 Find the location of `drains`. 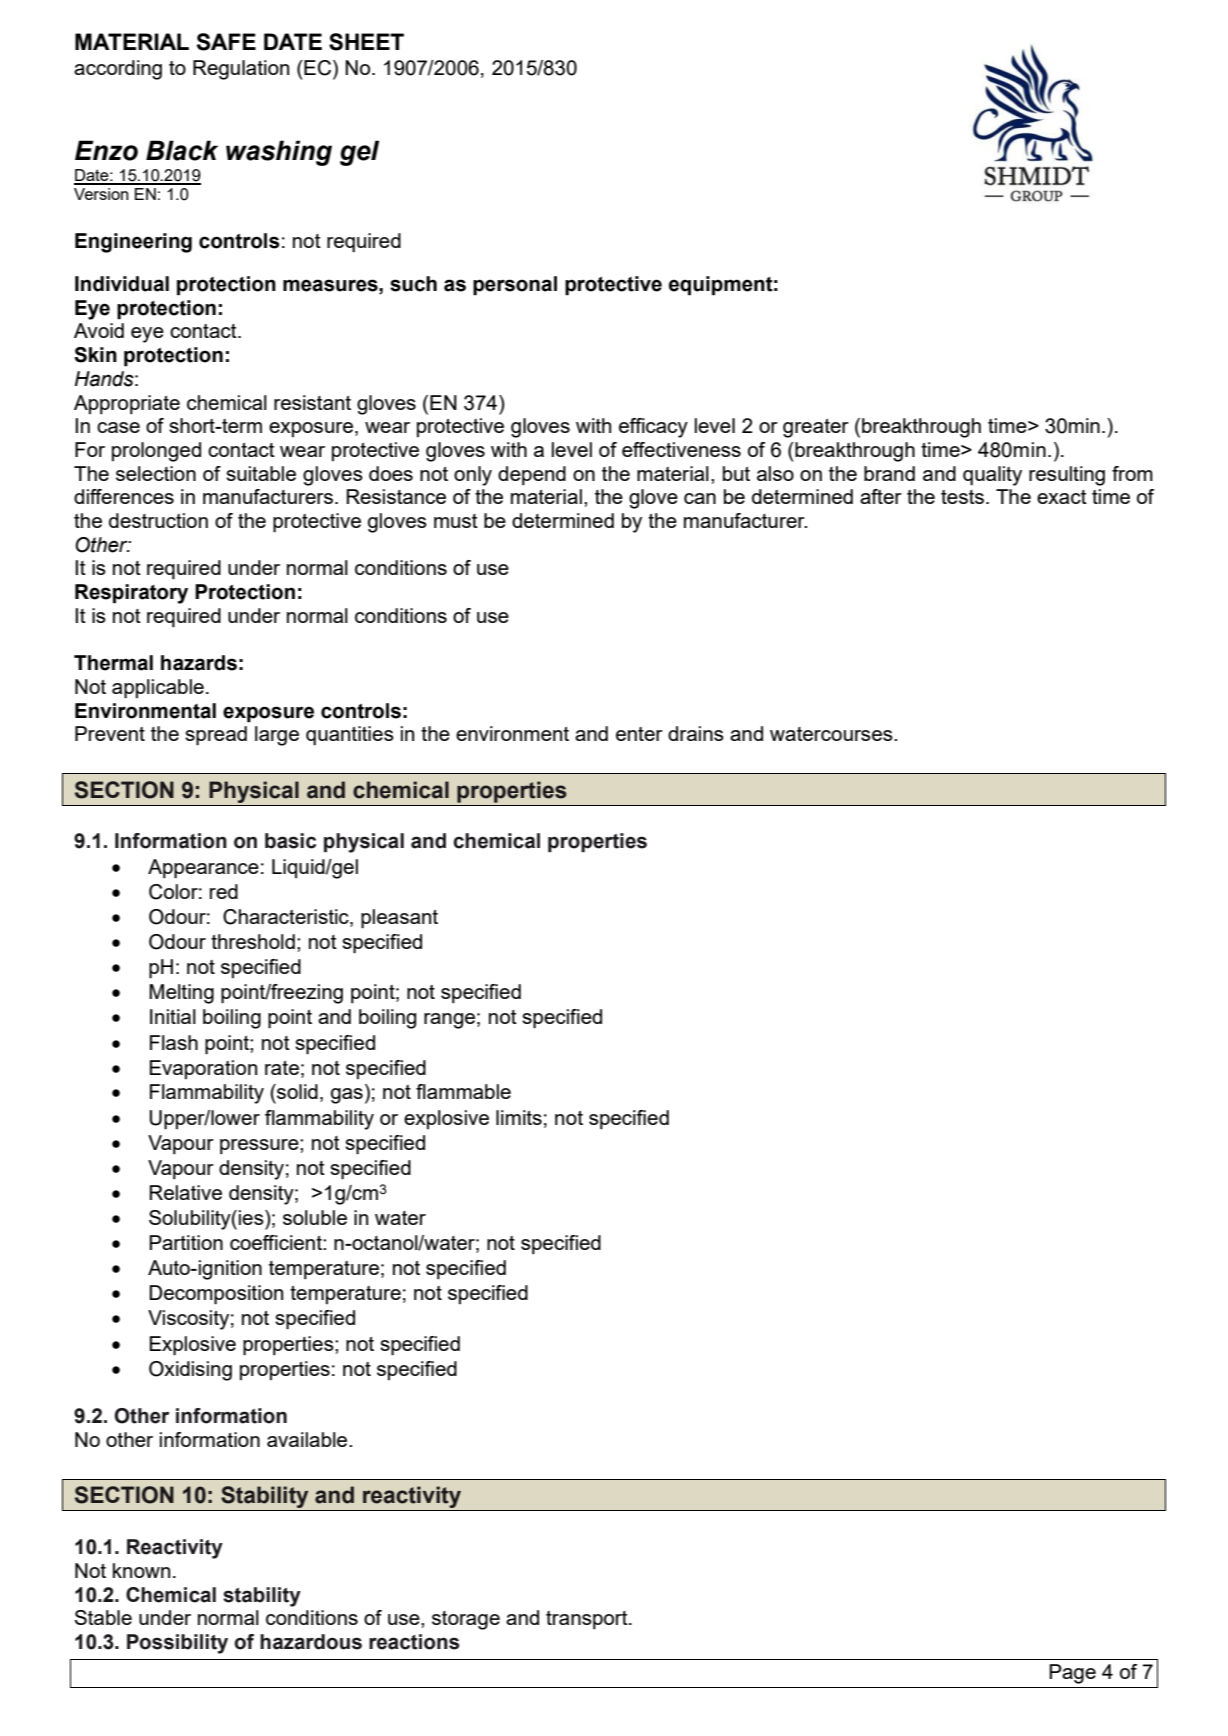

drains is located at coordinates (696, 733).
